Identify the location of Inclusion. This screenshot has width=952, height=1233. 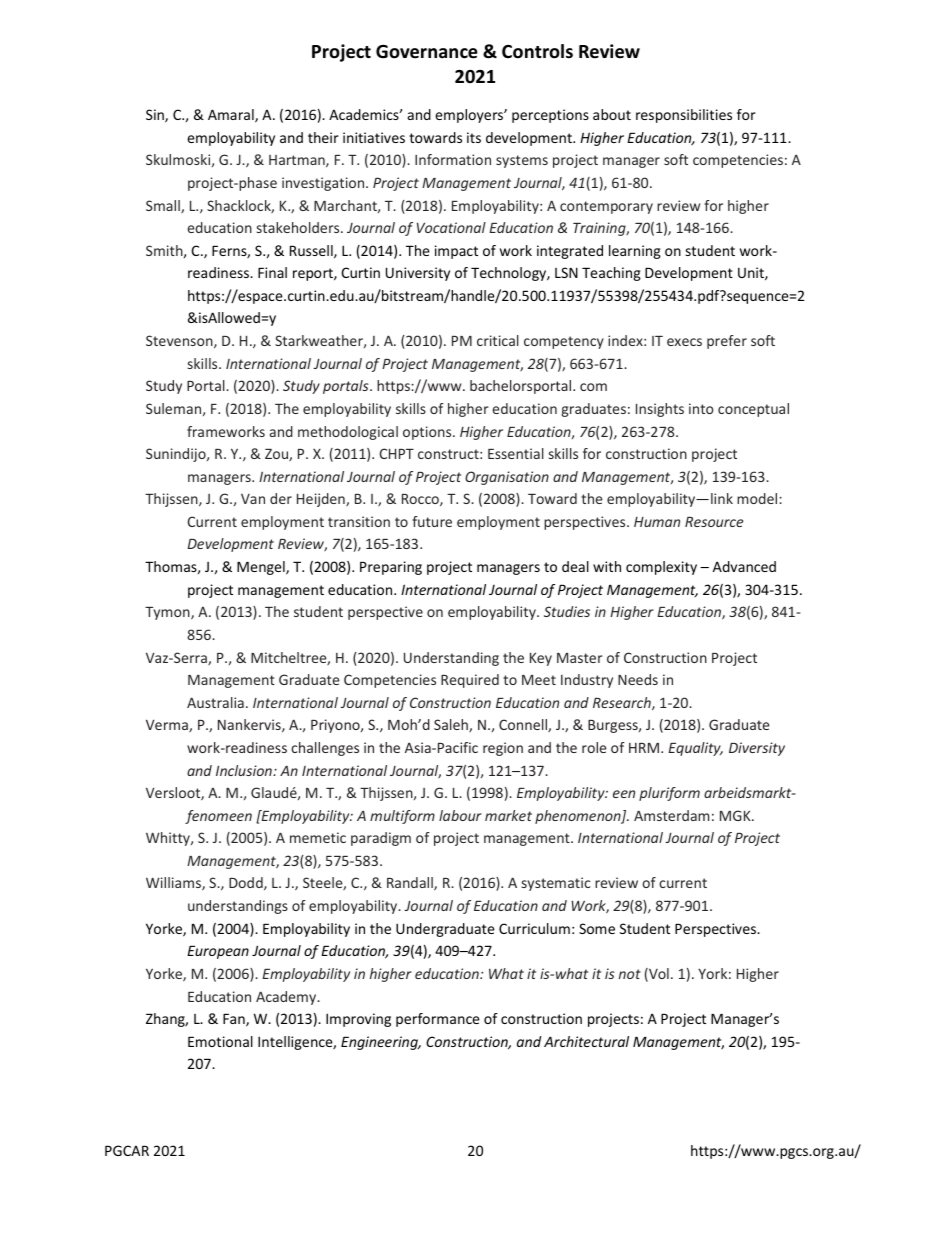
(245, 770).
